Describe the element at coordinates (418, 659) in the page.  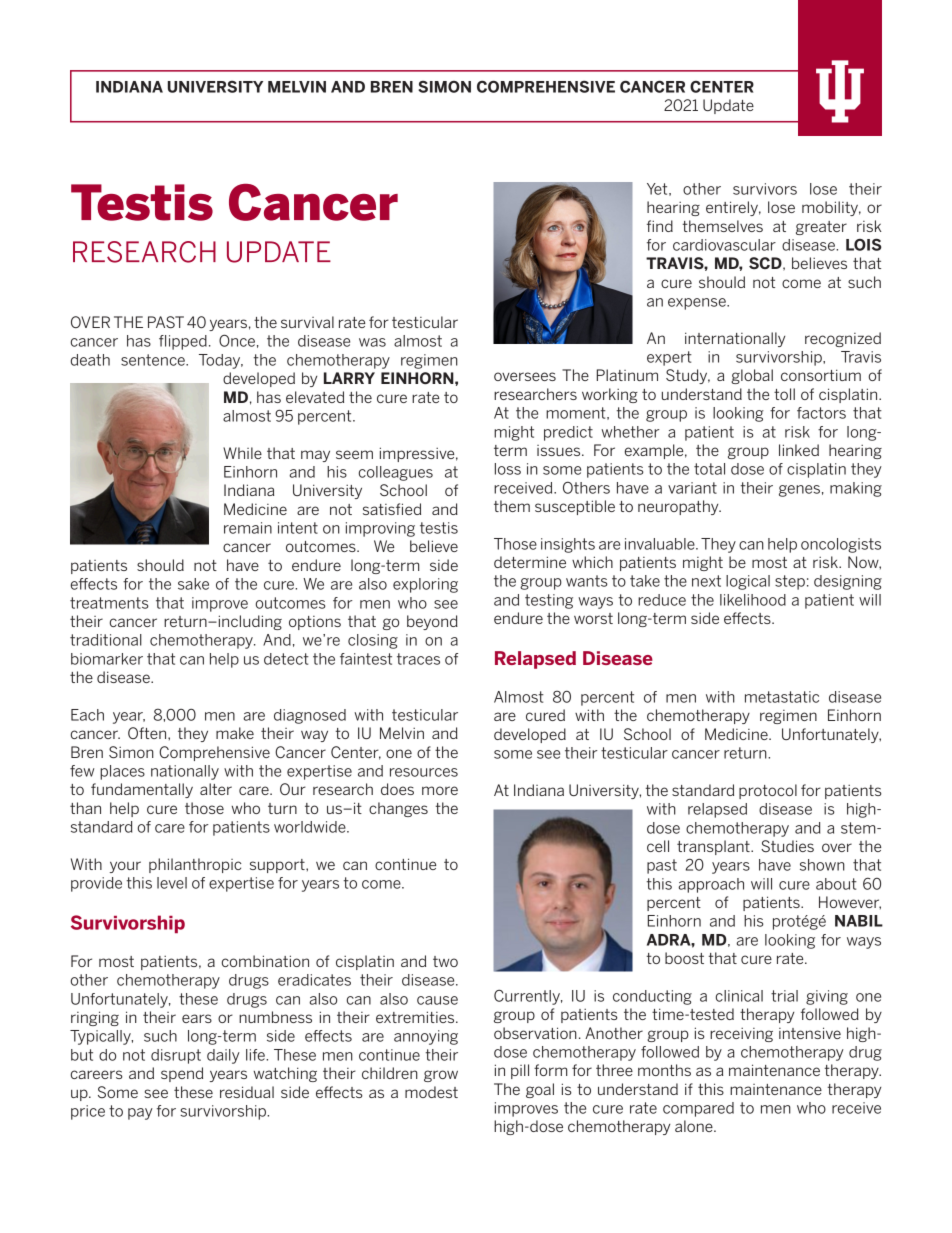
I see `traces` at that location.
